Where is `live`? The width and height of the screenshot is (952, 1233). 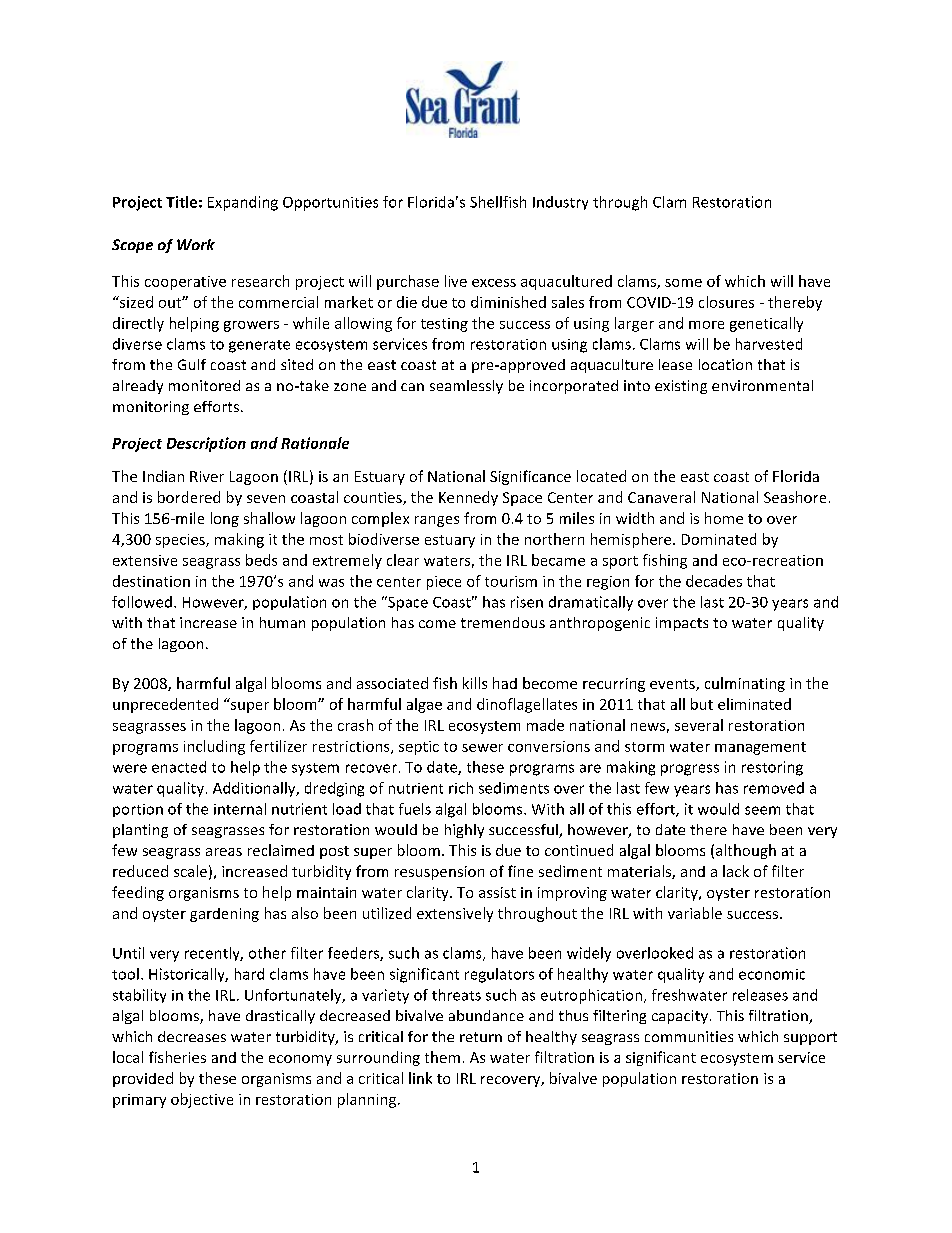 live is located at coordinates (456, 281).
